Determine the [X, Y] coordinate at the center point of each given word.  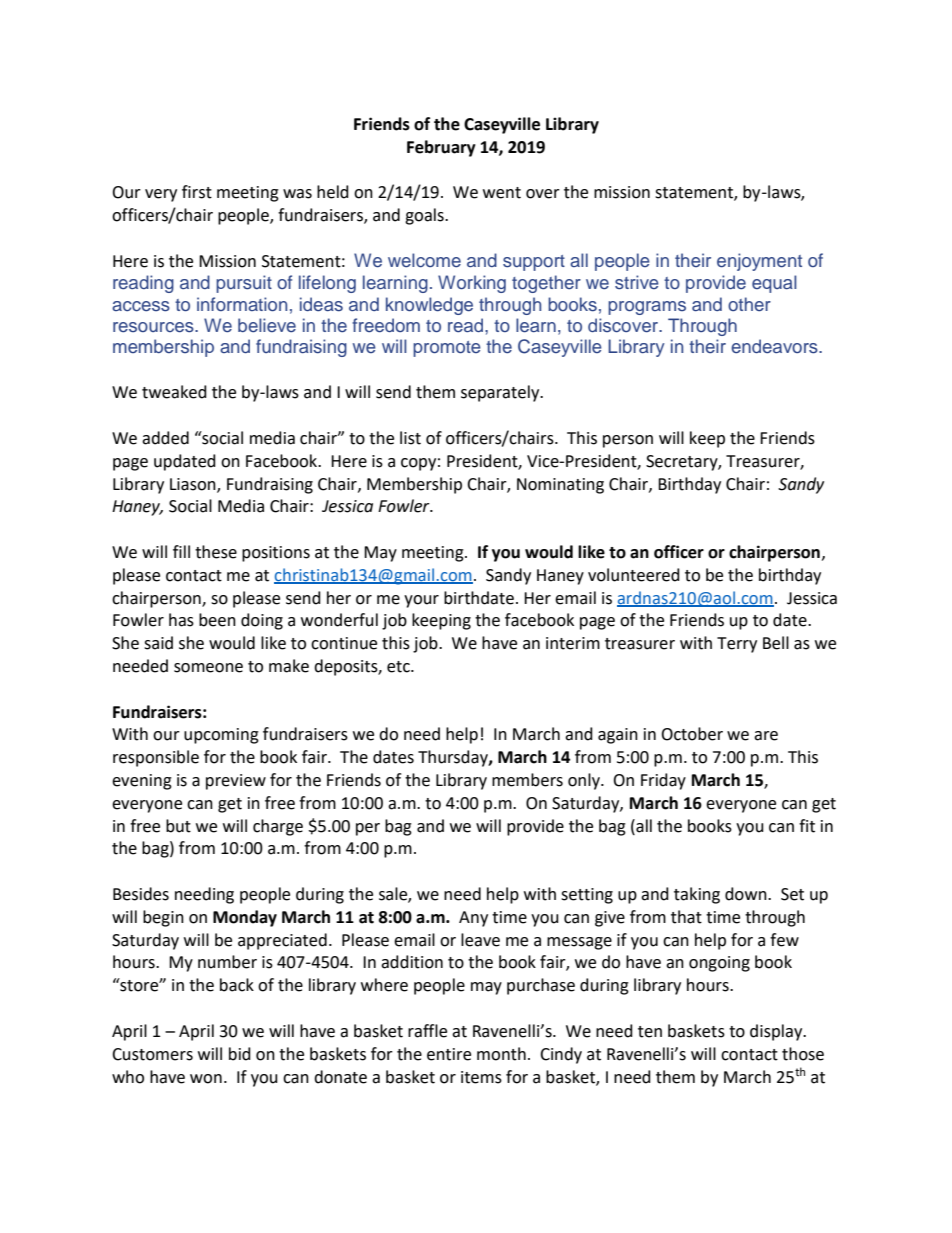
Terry [737, 645]
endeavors [775, 346]
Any [473, 919]
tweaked [174, 392]
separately [501, 393]
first [197, 192]
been [217, 620]
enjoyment [759, 262]
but [178, 826]
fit [807, 826]
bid [240, 1054]
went [502, 193]
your [421, 601]
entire [449, 1054]
